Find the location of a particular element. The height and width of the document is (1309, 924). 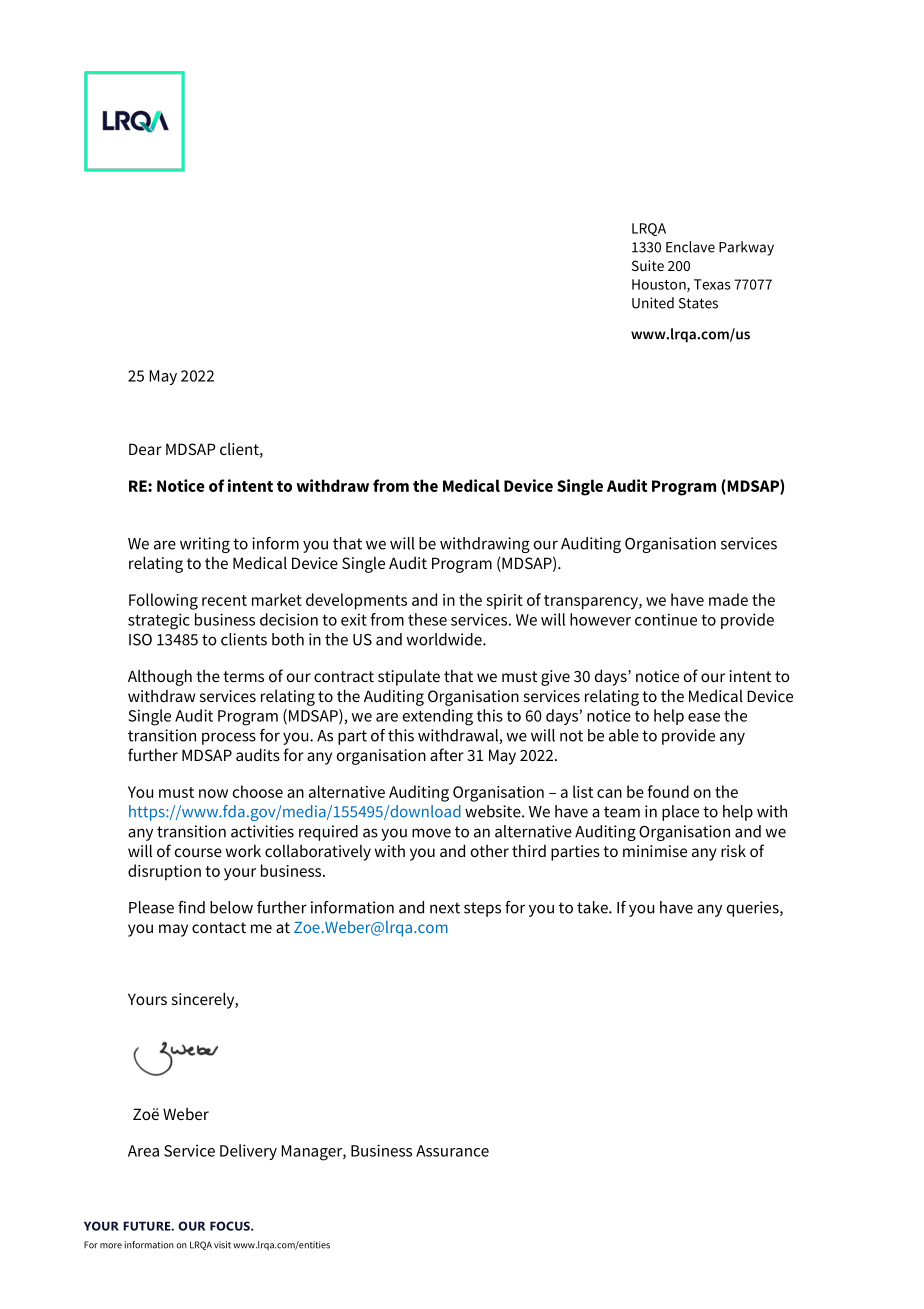

spirit is located at coordinates (504, 602).
